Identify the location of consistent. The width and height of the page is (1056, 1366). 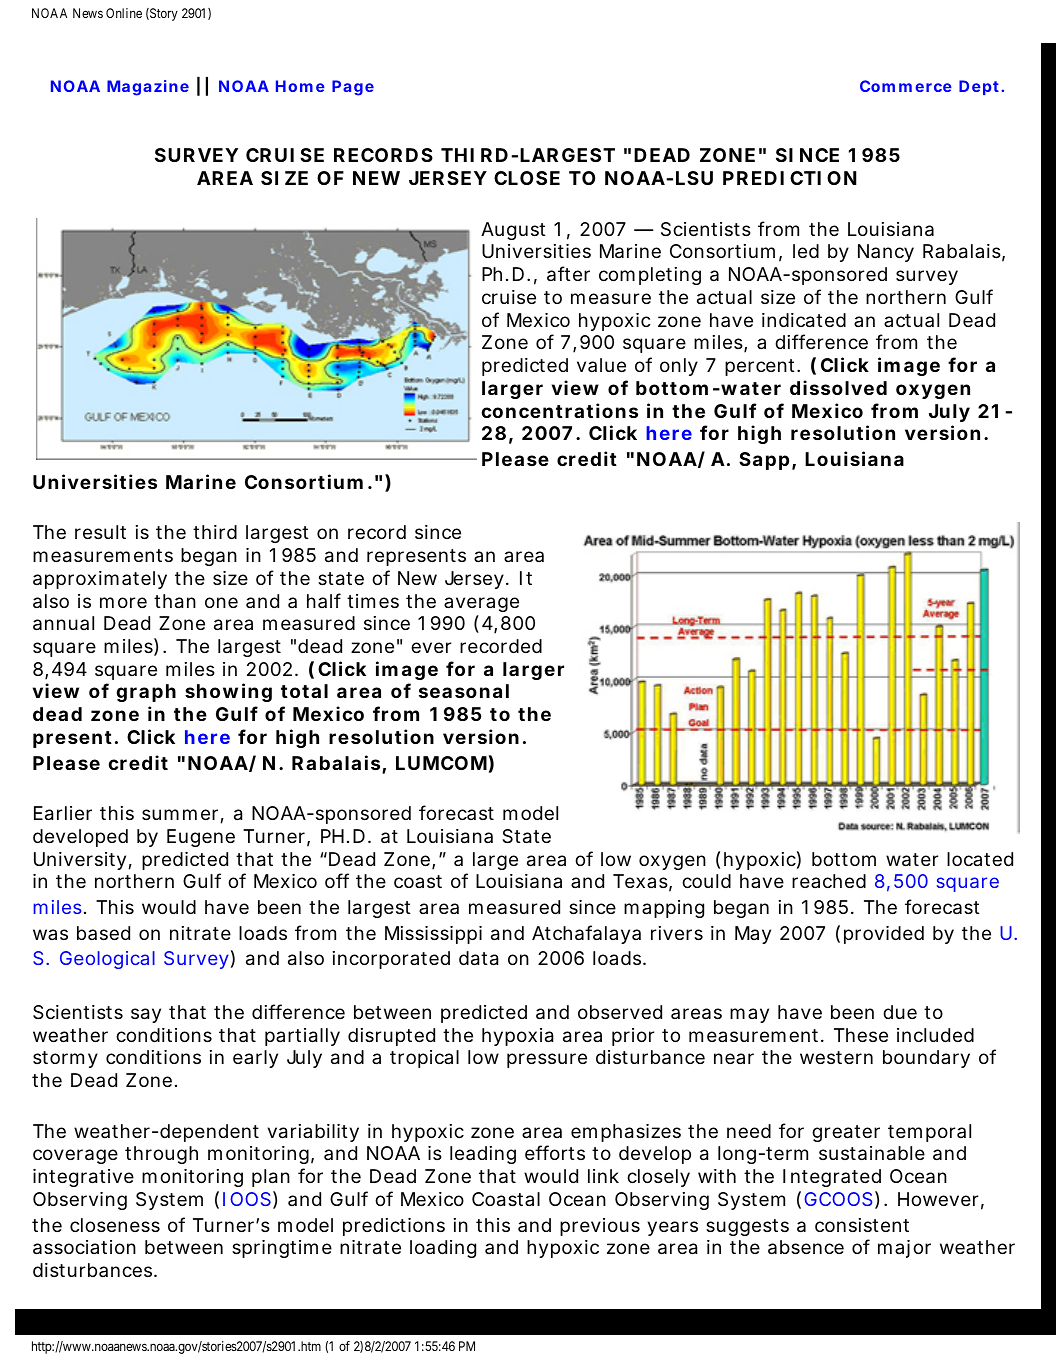
(862, 1225).
